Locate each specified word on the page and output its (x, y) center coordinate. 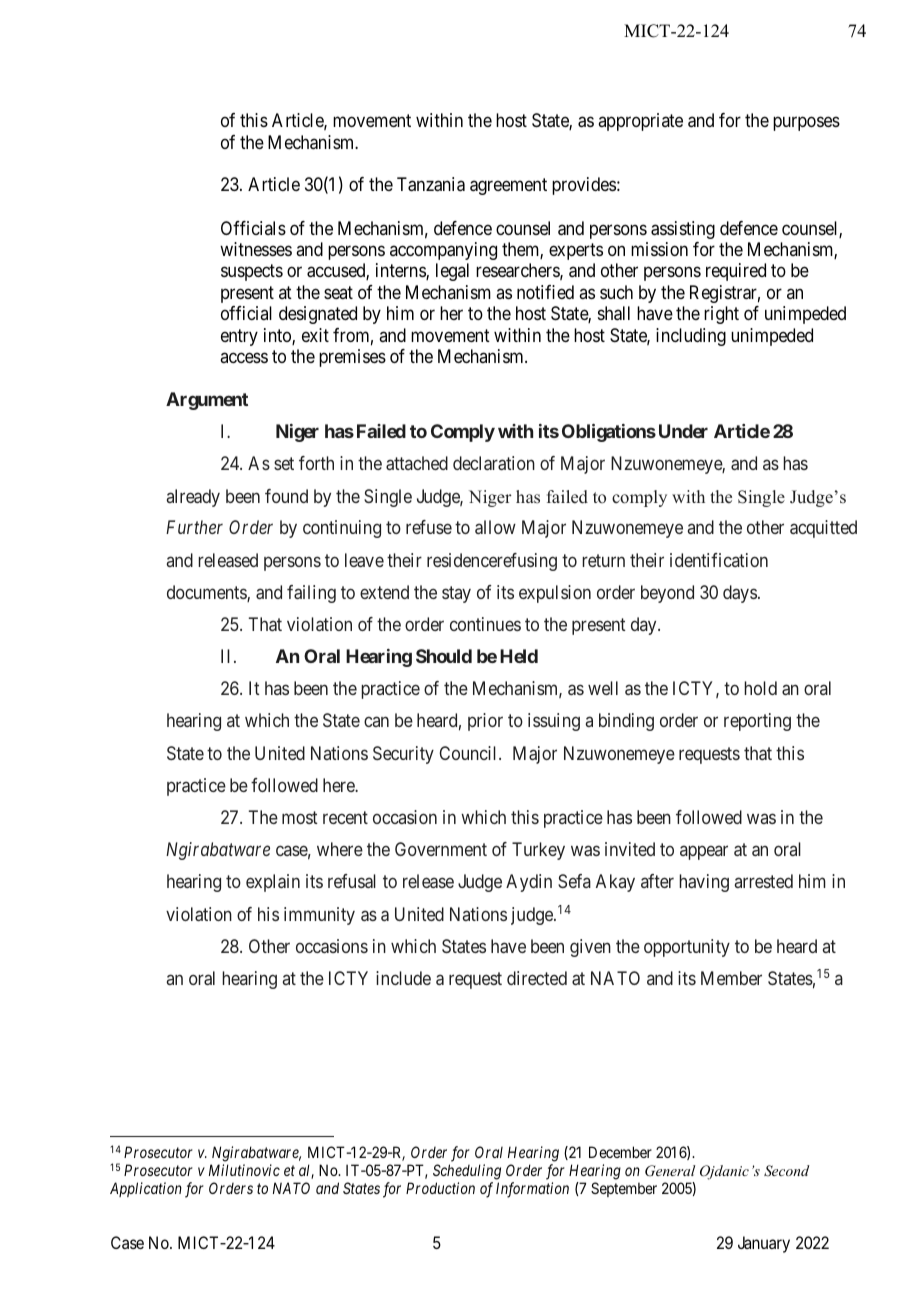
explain (273, 883)
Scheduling (467, 1172)
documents (207, 593)
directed (537, 978)
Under (683, 431)
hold (760, 688)
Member (731, 978)
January (764, 1244)
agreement (508, 187)
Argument (207, 401)
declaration (494, 463)
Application (146, 1189)
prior (485, 722)
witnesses (256, 249)
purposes (806, 124)
